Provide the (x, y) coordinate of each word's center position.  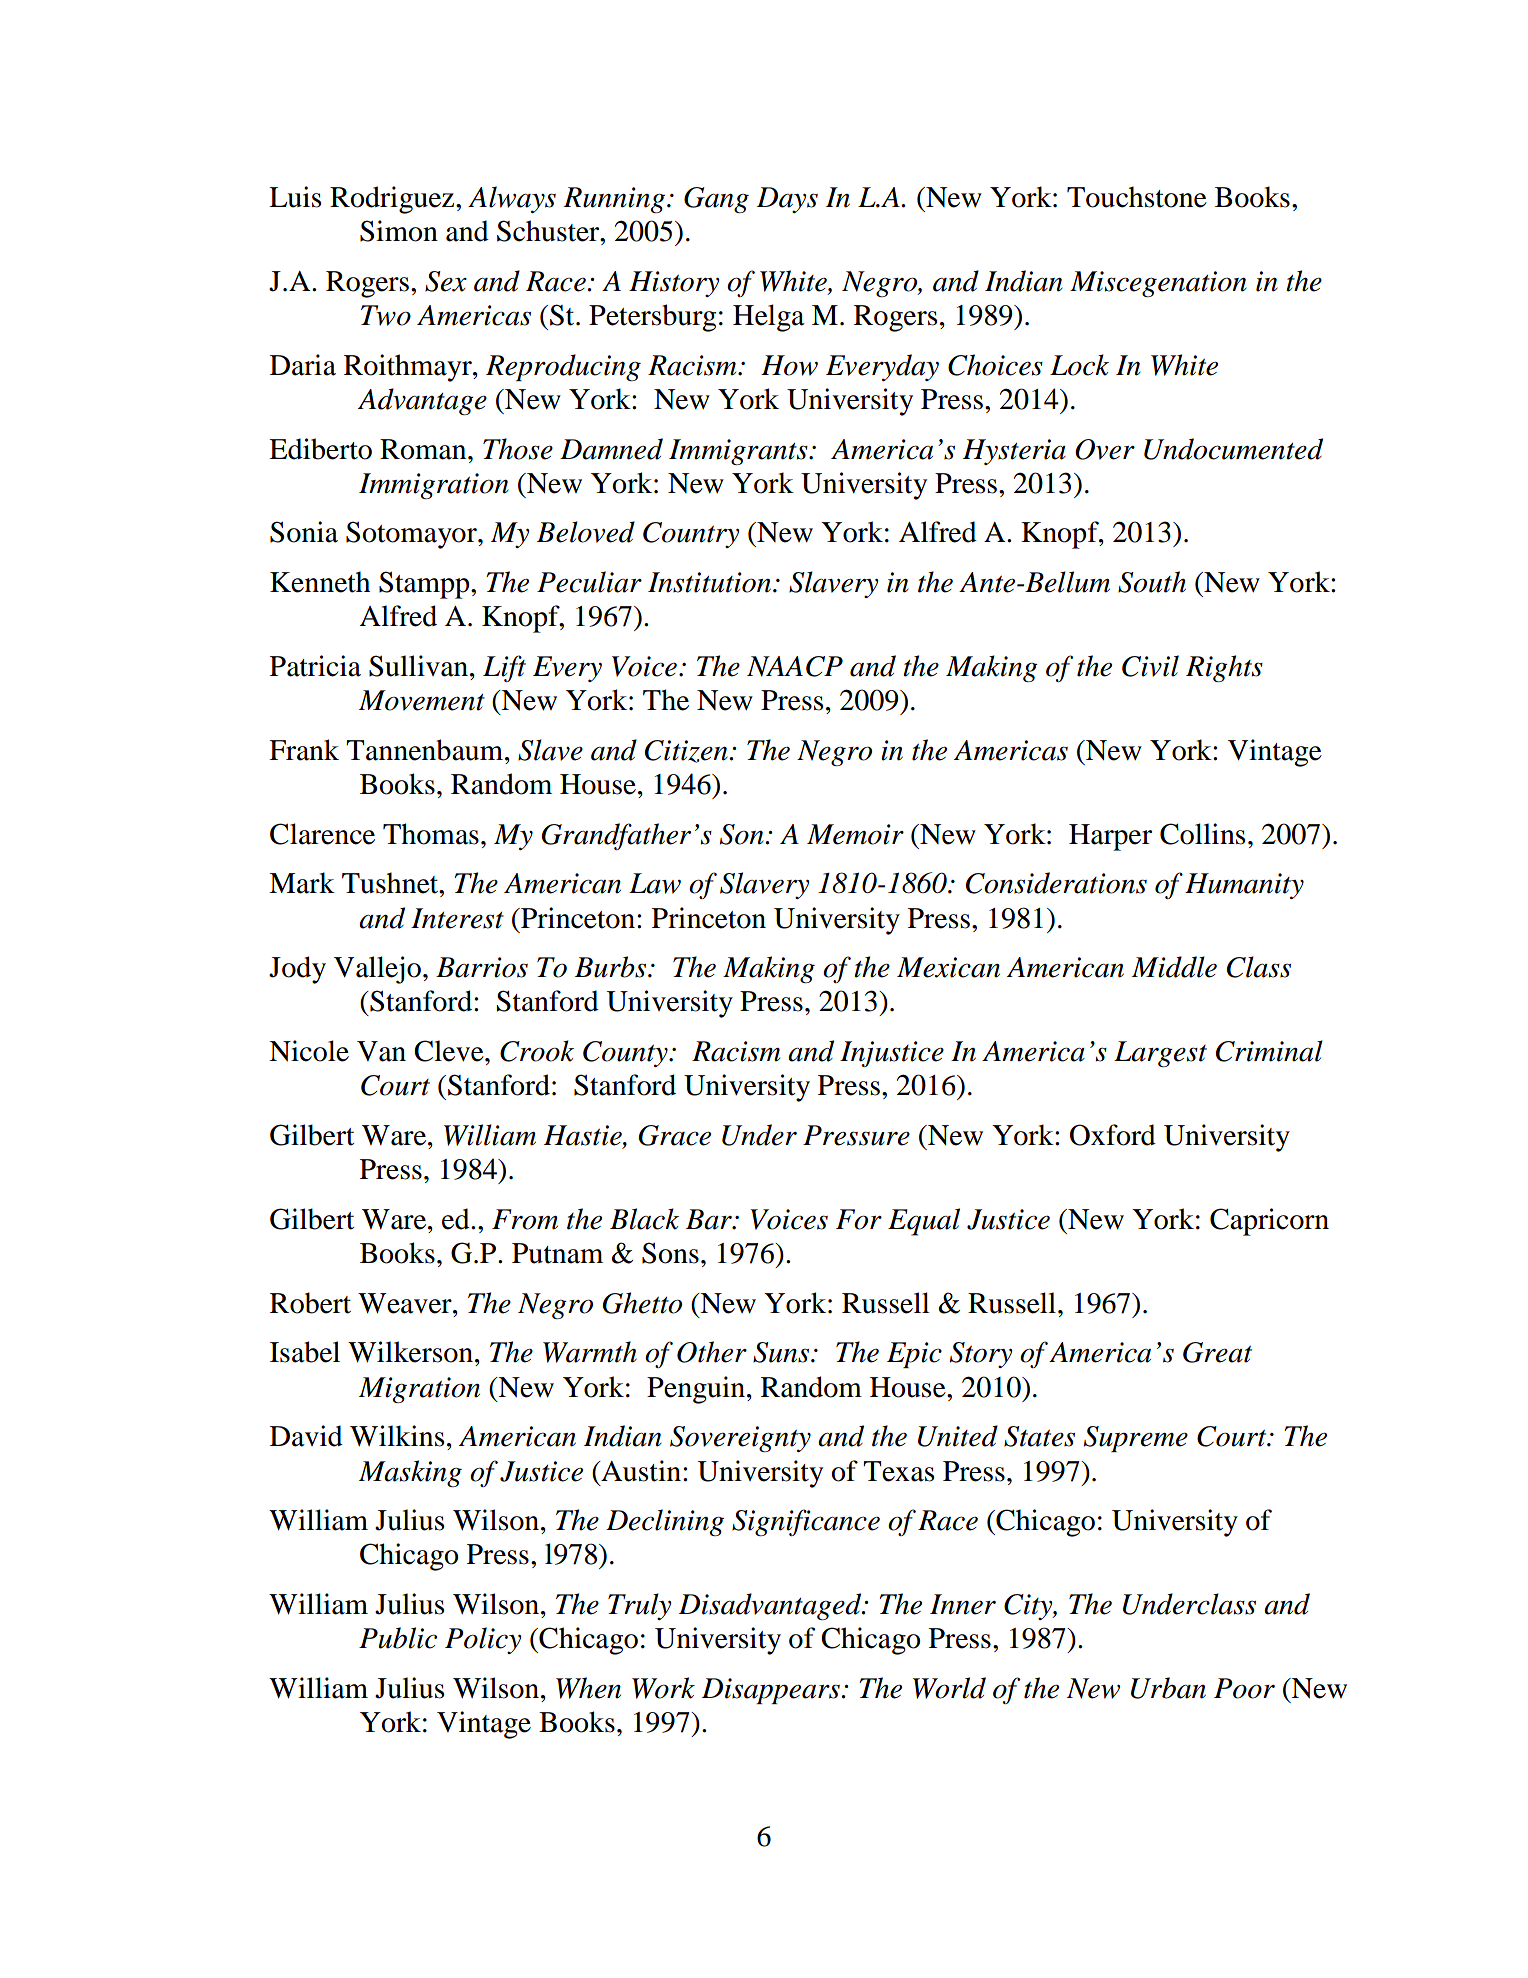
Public (398, 1638)
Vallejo (377, 970)
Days (787, 200)
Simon (399, 231)
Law (655, 883)
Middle (1174, 967)
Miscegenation (1158, 284)
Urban (1168, 1688)
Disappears (772, 1691)
